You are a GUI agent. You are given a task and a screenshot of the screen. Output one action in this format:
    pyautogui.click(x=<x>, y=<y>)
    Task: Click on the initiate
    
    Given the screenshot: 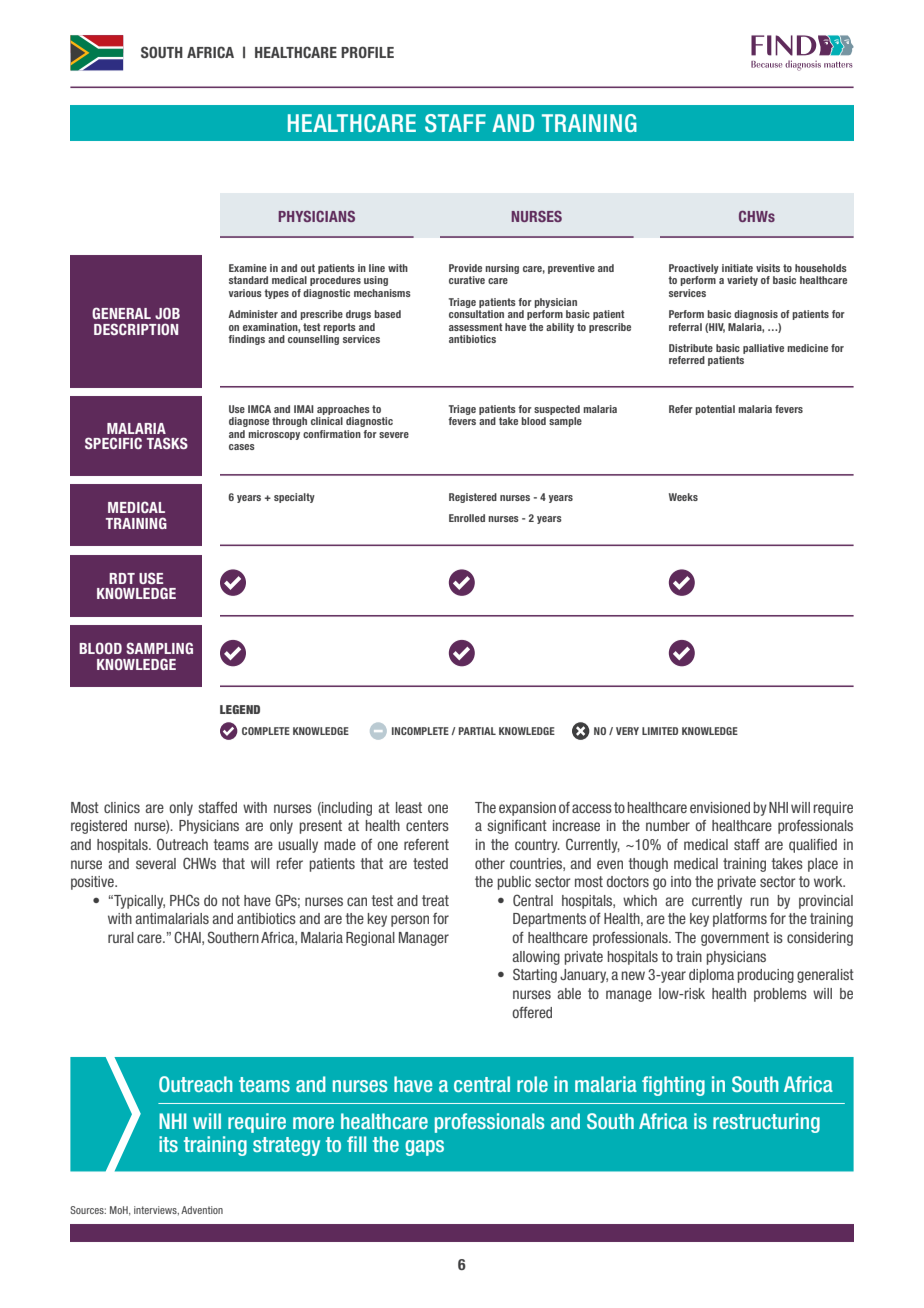 What is the action you would take?
    pyautogui.click(x=737, y=268)
